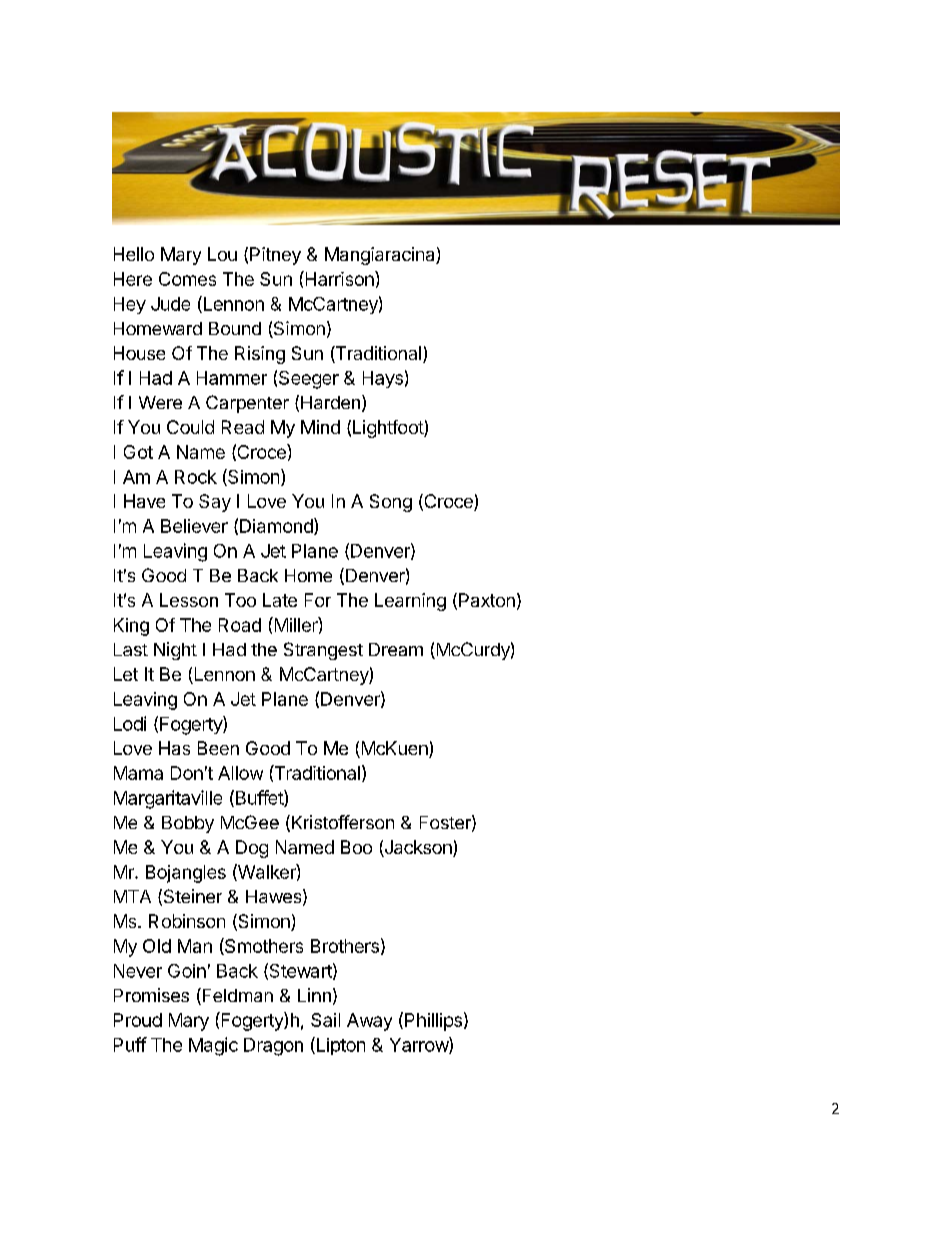  I want to click on Comes, so click(187, 279).
